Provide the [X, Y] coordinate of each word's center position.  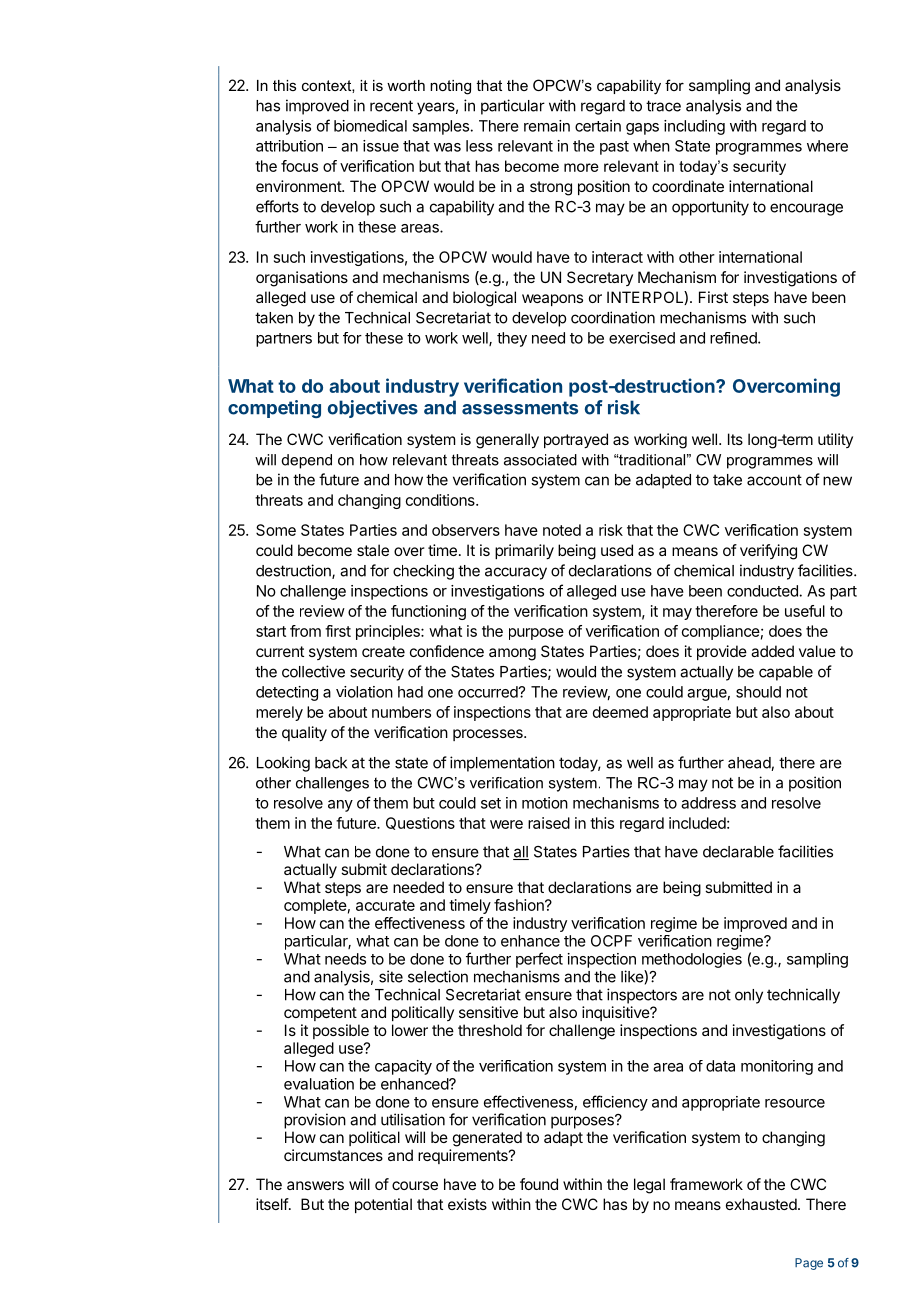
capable [786, 673]
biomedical [370, 126]
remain [547, 126]
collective [313, 671]
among [512, 654]
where [827, 146]
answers [315, 1185]
